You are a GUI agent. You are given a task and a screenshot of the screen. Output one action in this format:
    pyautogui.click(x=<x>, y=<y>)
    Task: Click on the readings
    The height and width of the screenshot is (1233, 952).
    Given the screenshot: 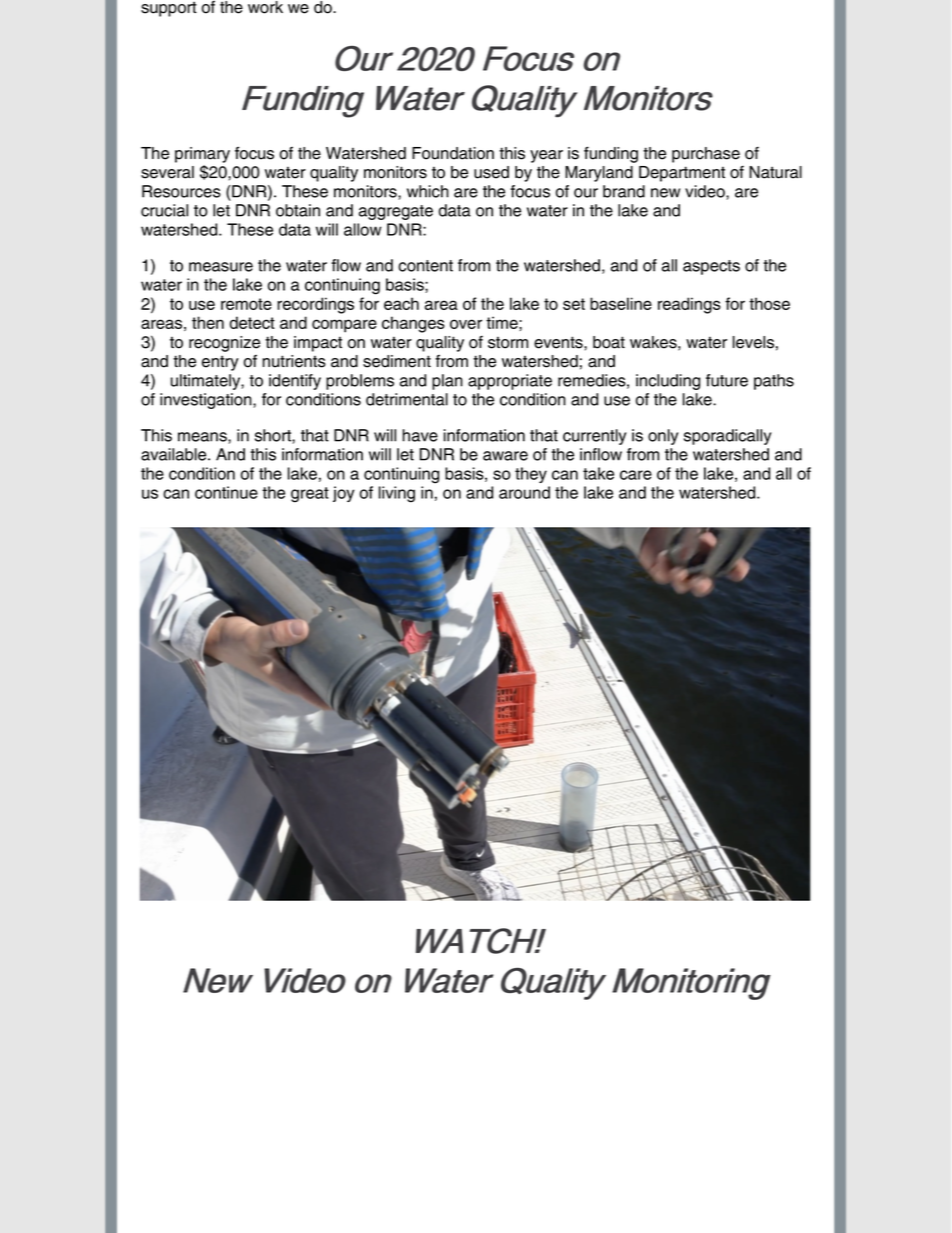 What is the action you would take?
    pyautogui.click(x=689, y=305)
